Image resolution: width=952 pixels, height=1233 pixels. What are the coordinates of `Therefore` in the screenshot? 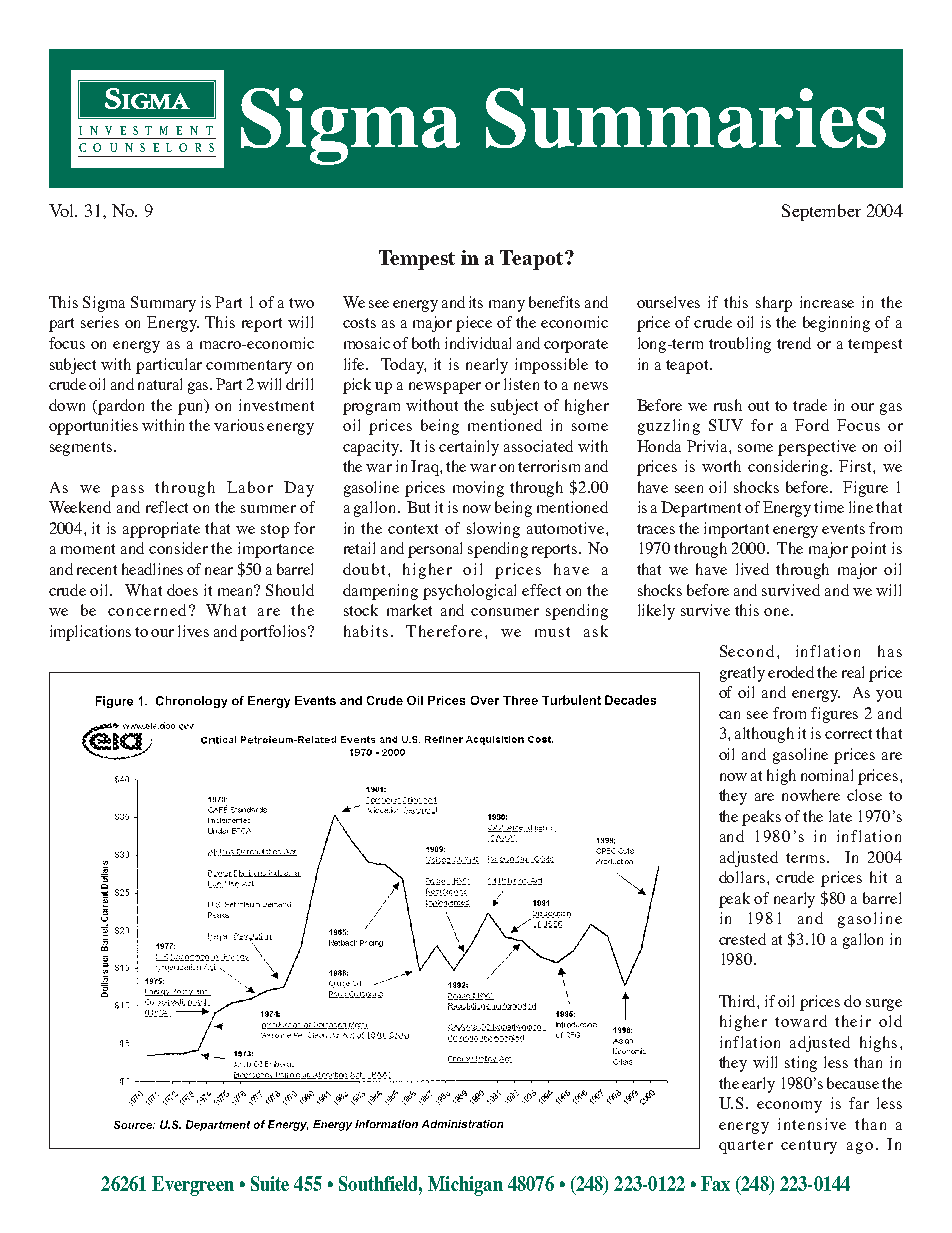 It's located at (444, 631).
